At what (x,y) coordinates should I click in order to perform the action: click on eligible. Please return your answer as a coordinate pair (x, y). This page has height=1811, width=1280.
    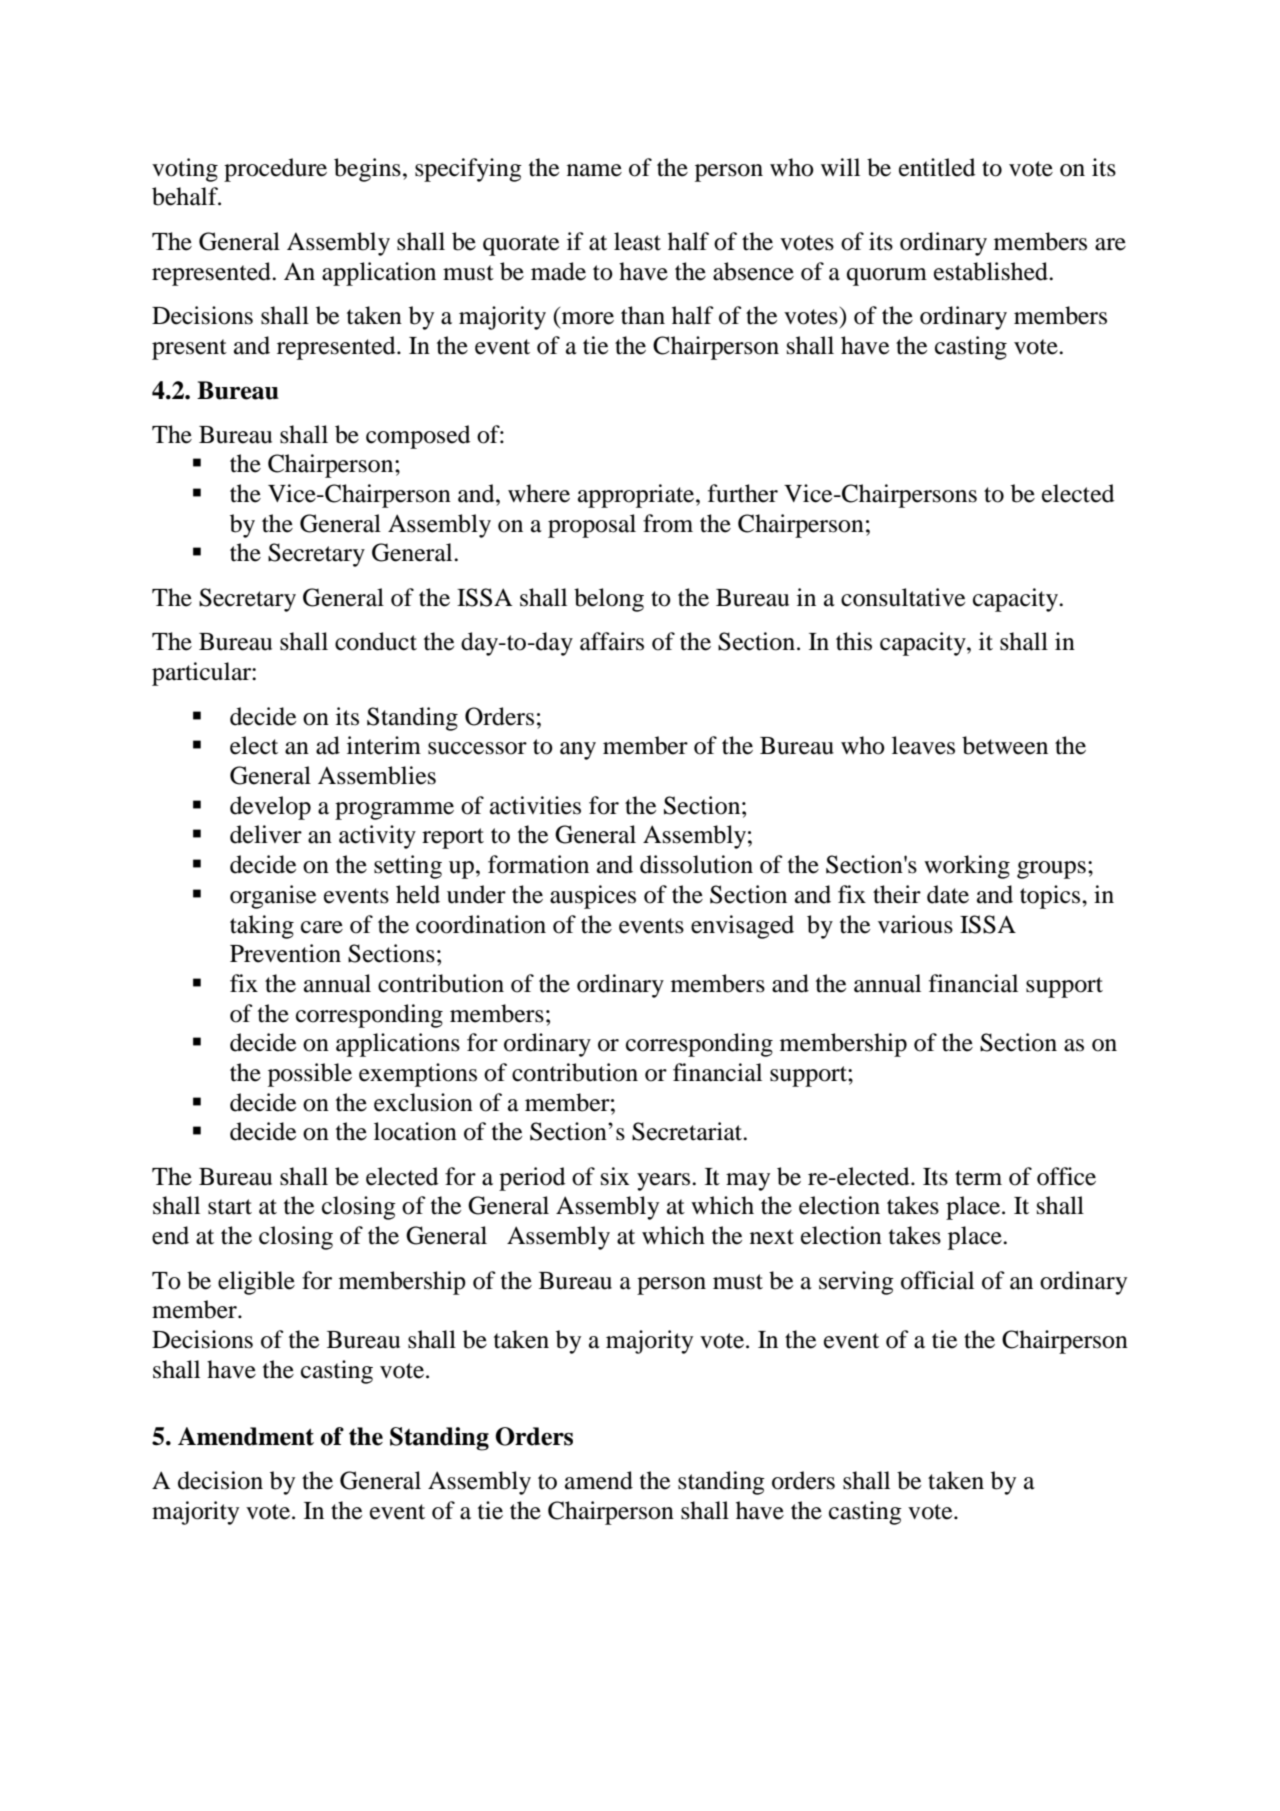
    Looking at the image, I should click on (256, 1283).
